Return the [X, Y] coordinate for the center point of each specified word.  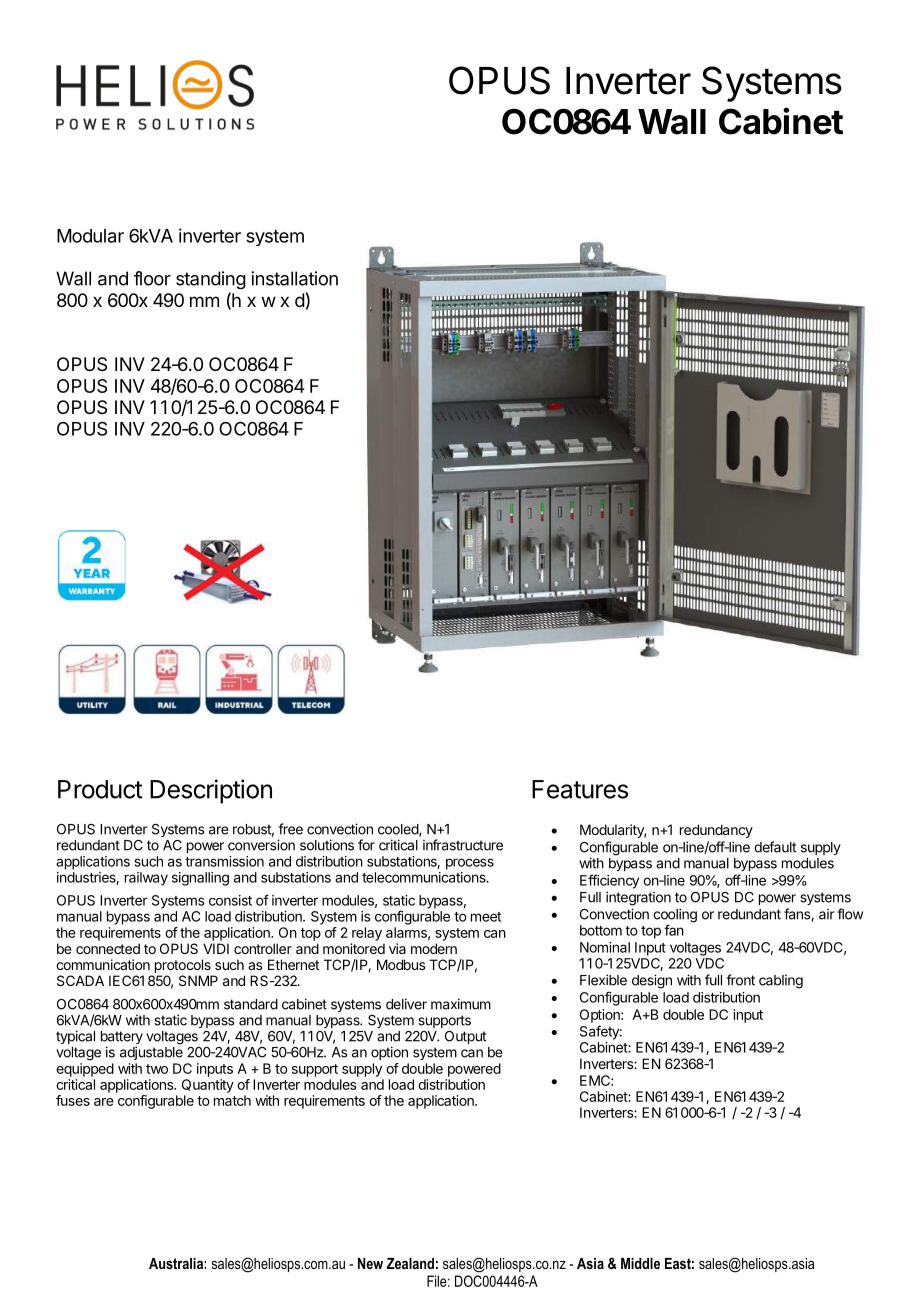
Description [211, 791]
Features [580, 789]
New [370, 1263]
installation [294, 278]
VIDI [216, 948]
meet [486, 917]
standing [211, 280]
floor [152, 278]
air [826, 914]
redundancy [716, 831]
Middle [640, 1263]
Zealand [410, 1263]
